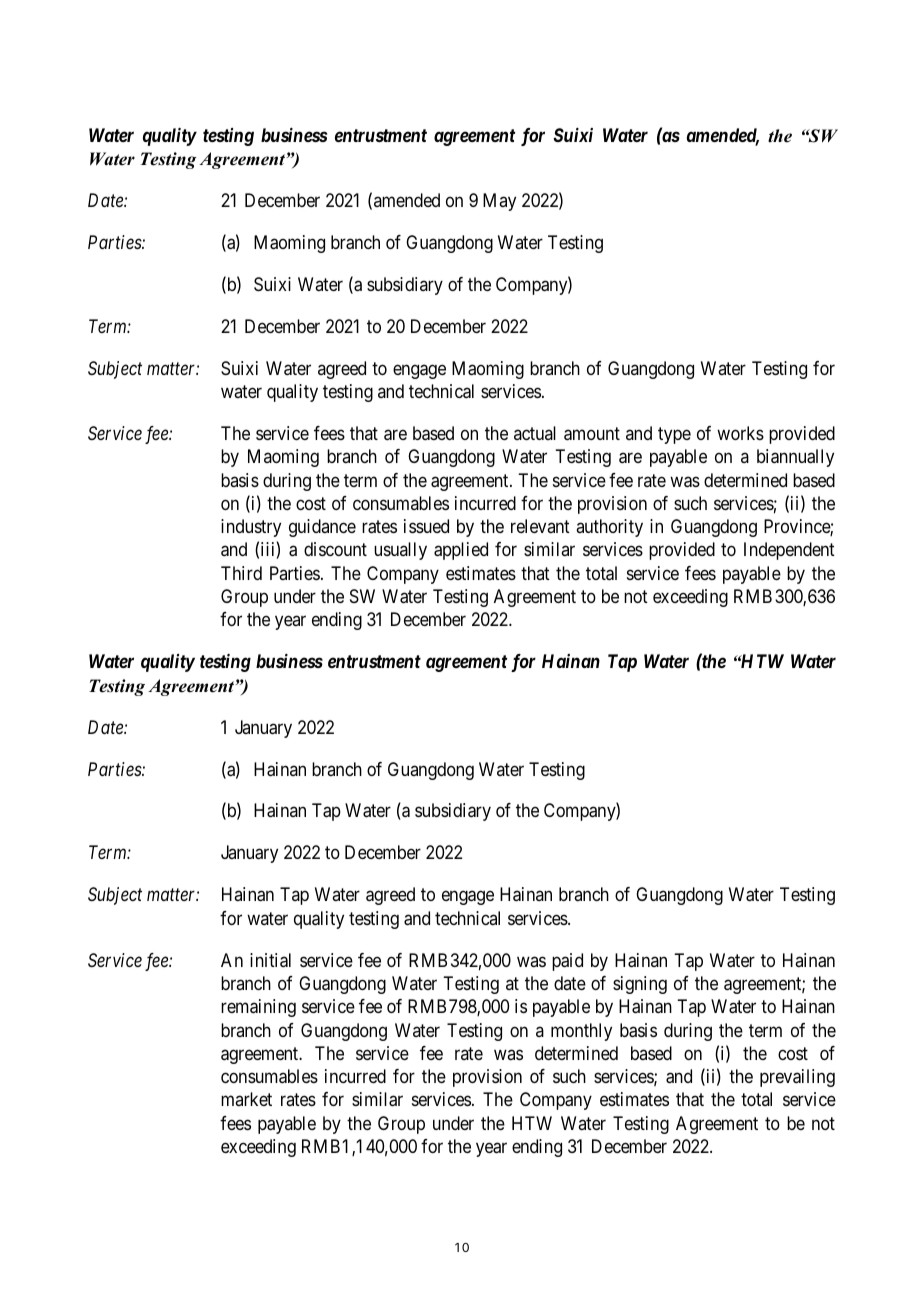  What do you see at coordinates (797, 1078) in the document?
I see `prevailing` at bounding box center [797, 1078].
